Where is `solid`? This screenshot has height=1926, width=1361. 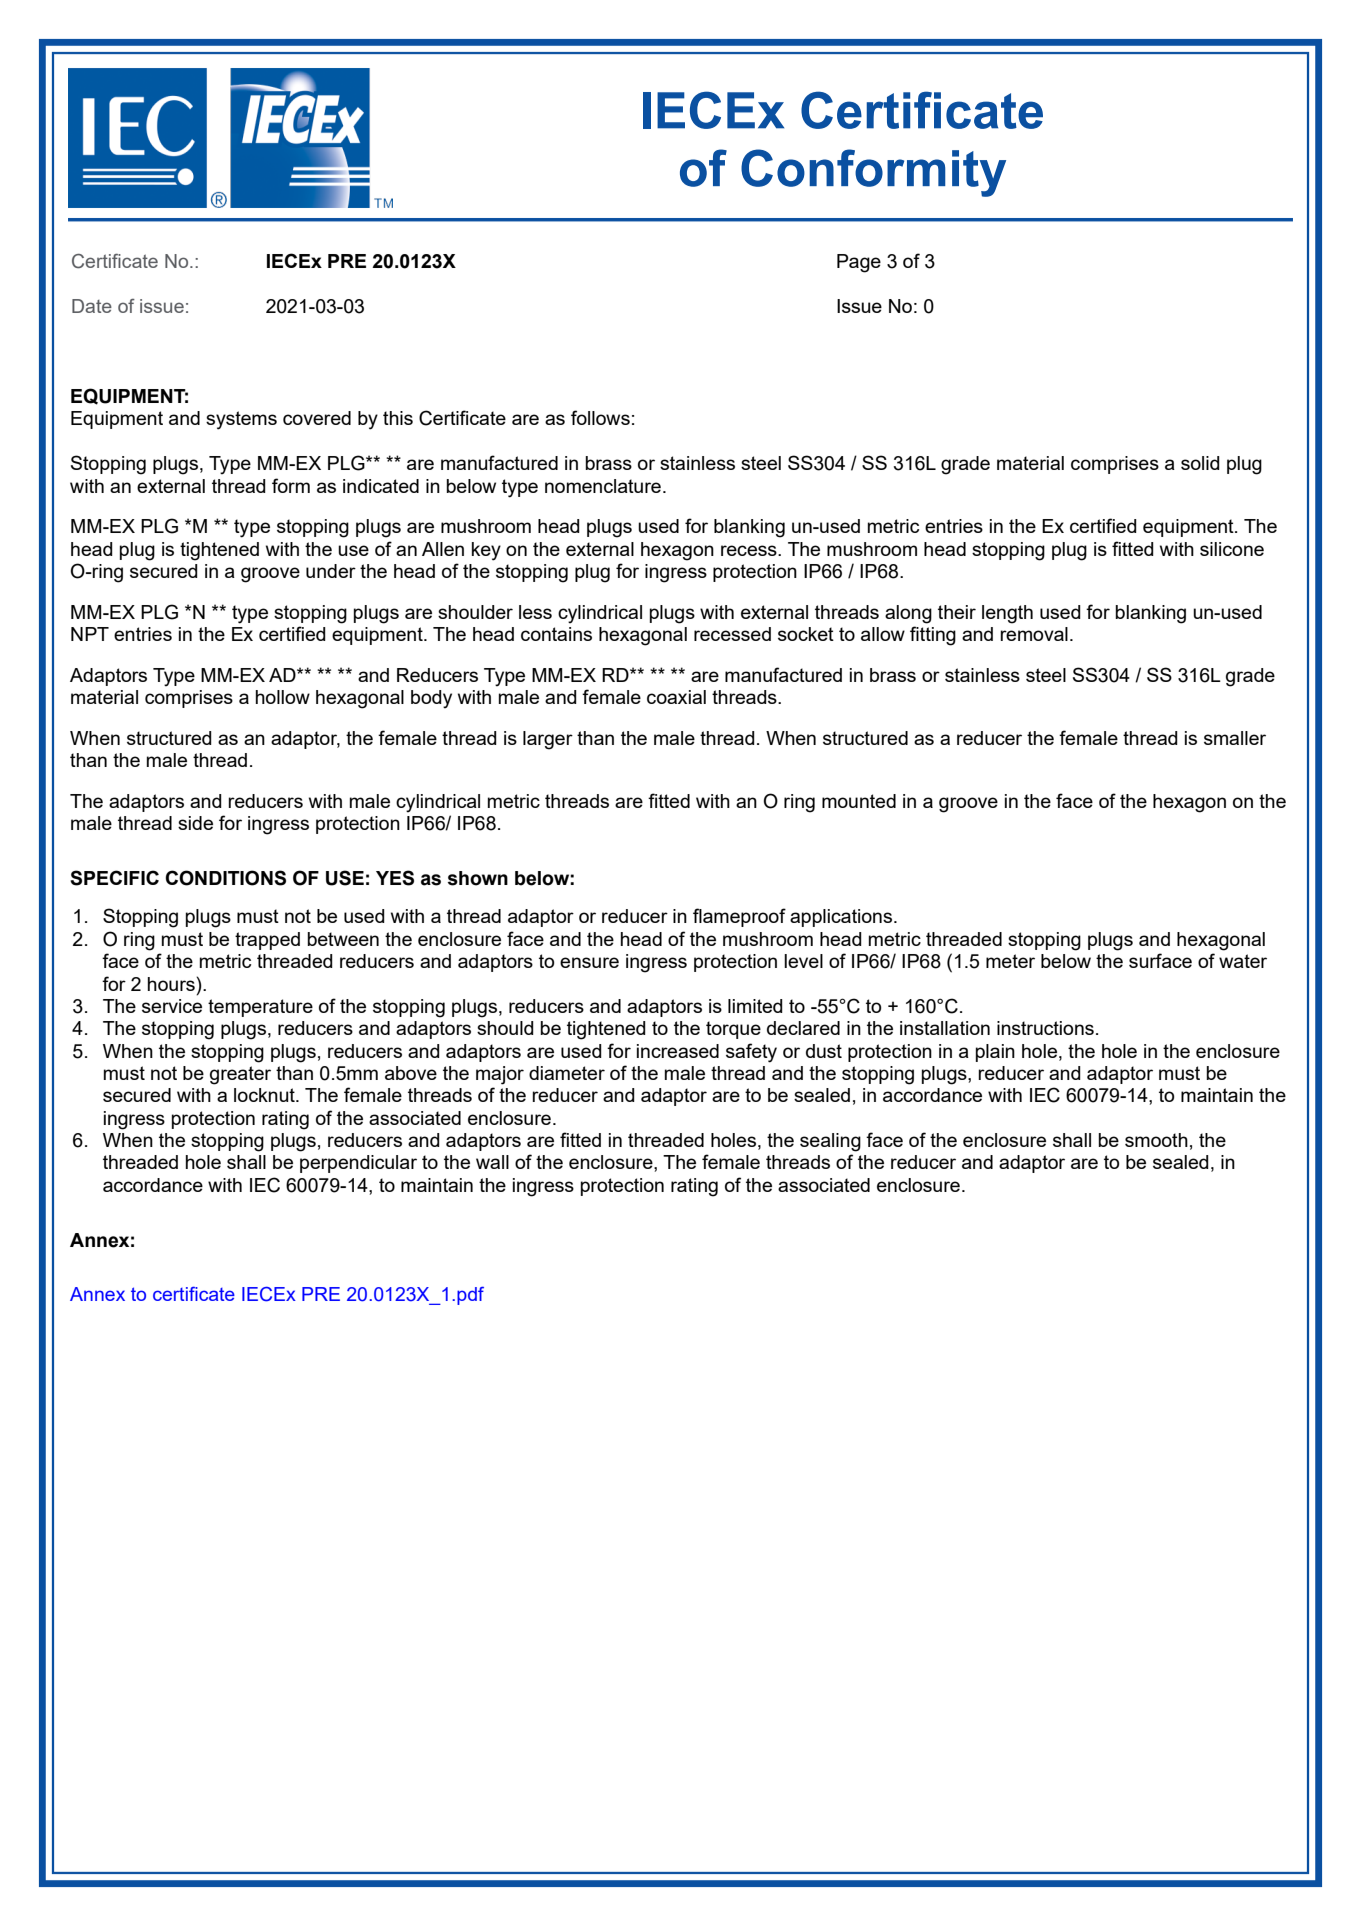 solid is located at coordinates (1200, 463).
